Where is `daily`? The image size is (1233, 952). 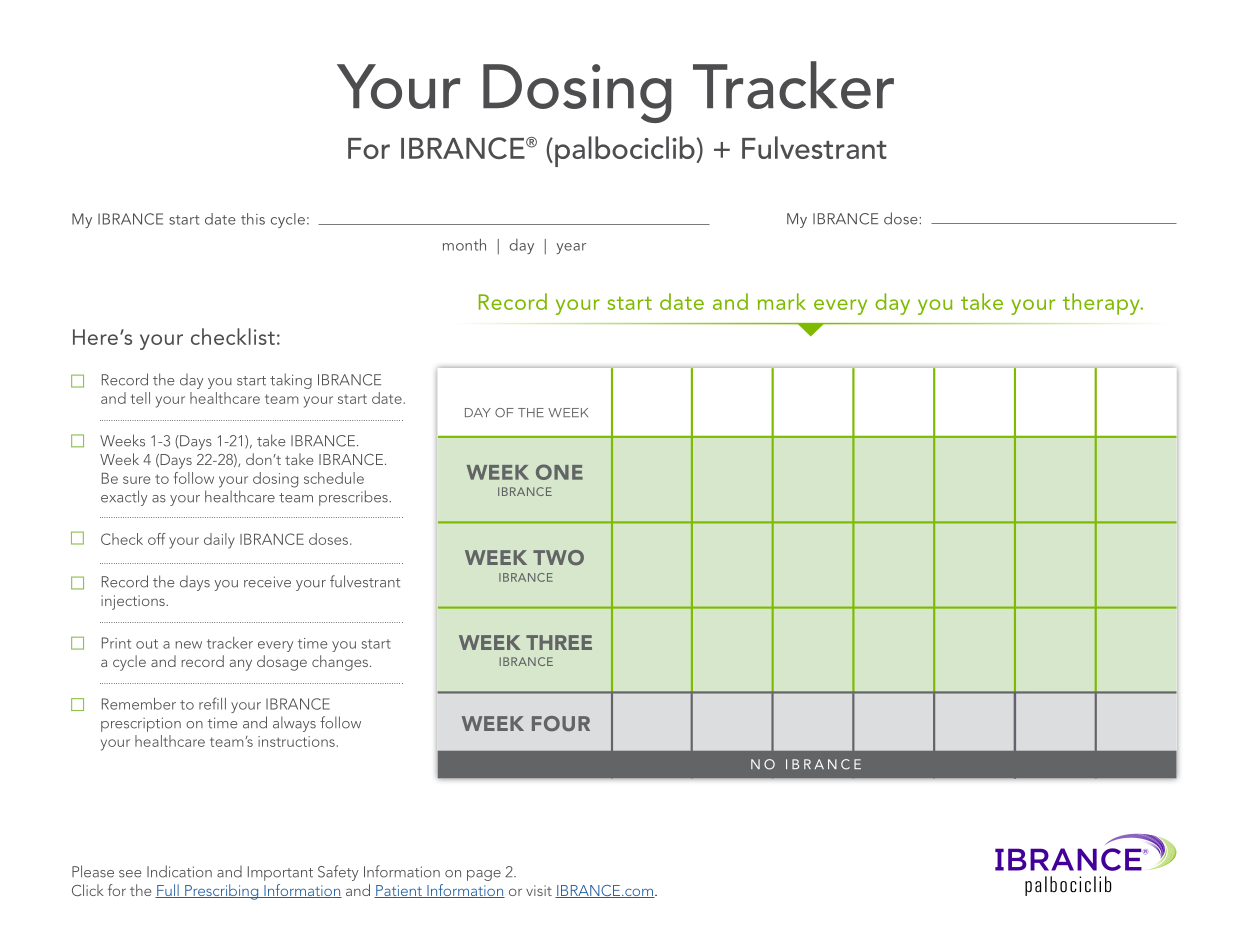
daily is located at coordinates (219, 541).
